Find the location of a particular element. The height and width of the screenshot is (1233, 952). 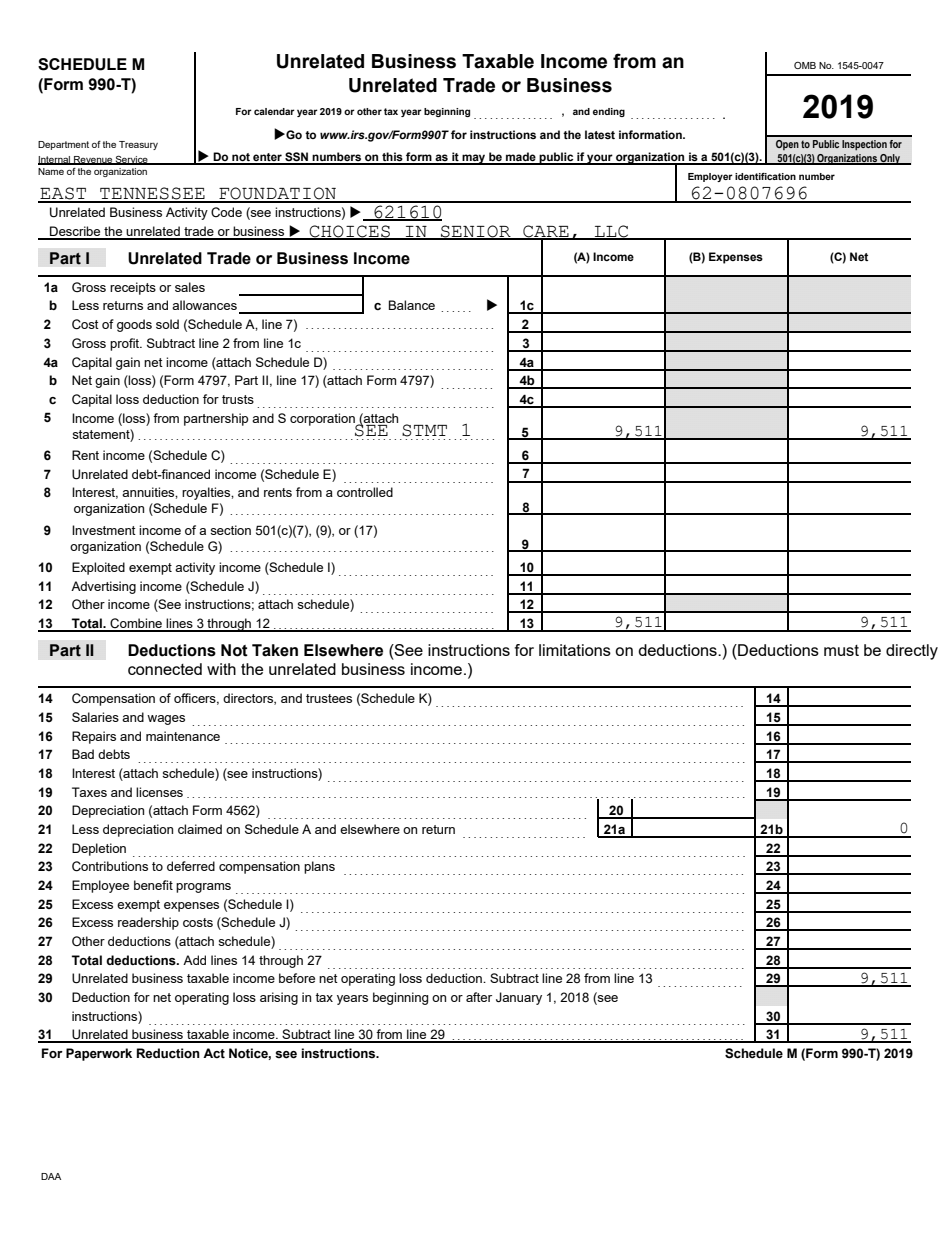

Investment is located at coordinates (104, 530).
